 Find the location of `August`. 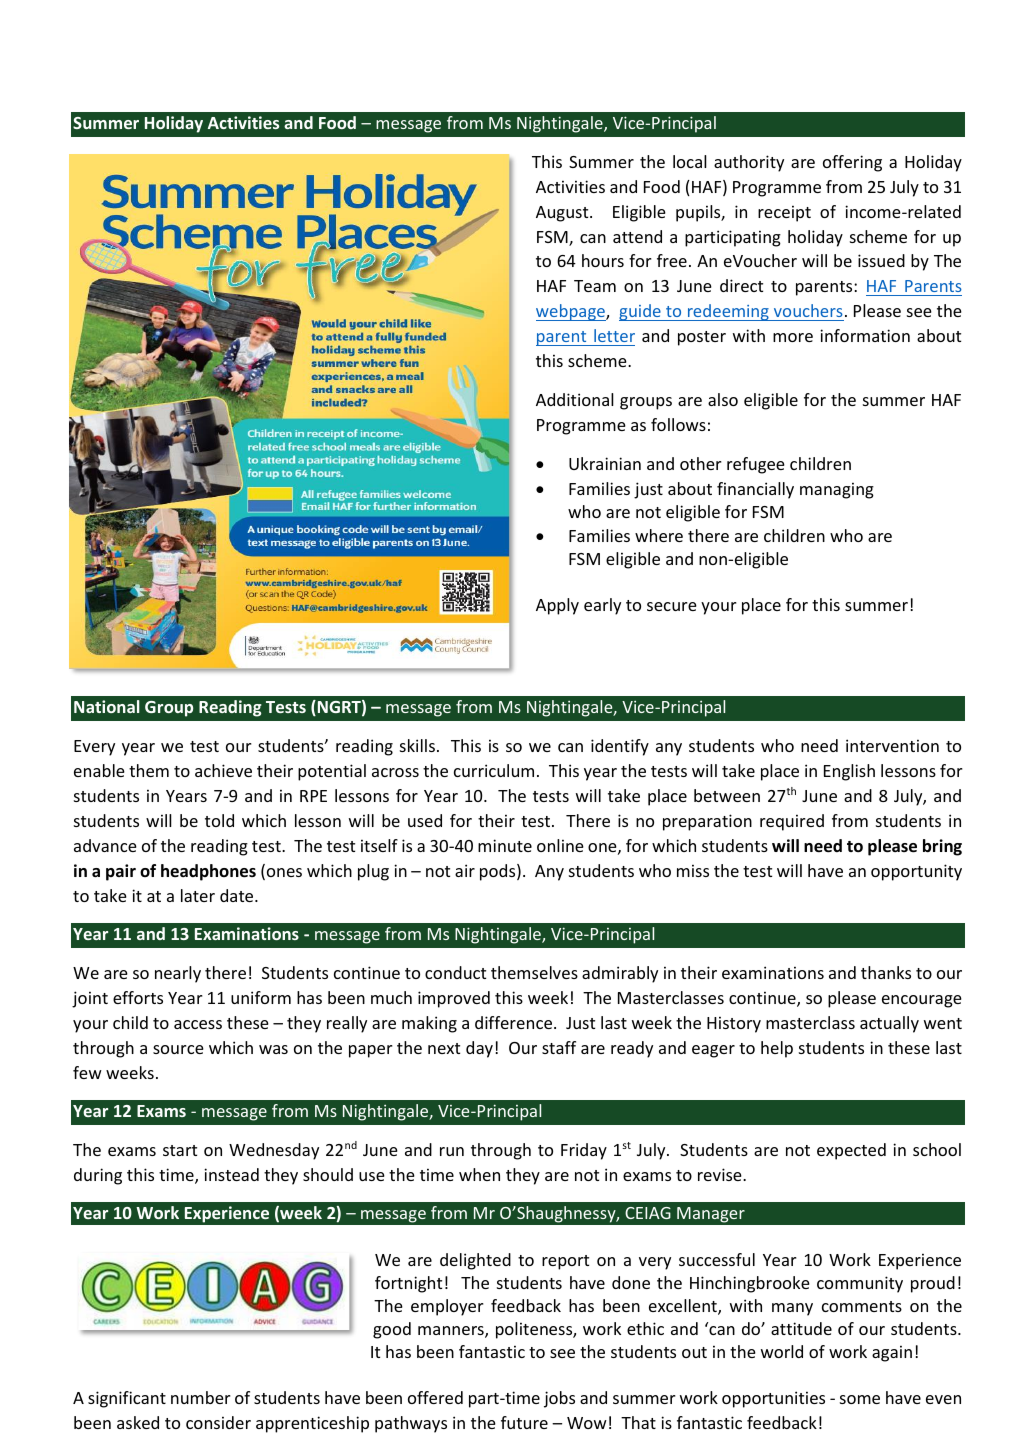

August is located at coordinates (563, 214).
